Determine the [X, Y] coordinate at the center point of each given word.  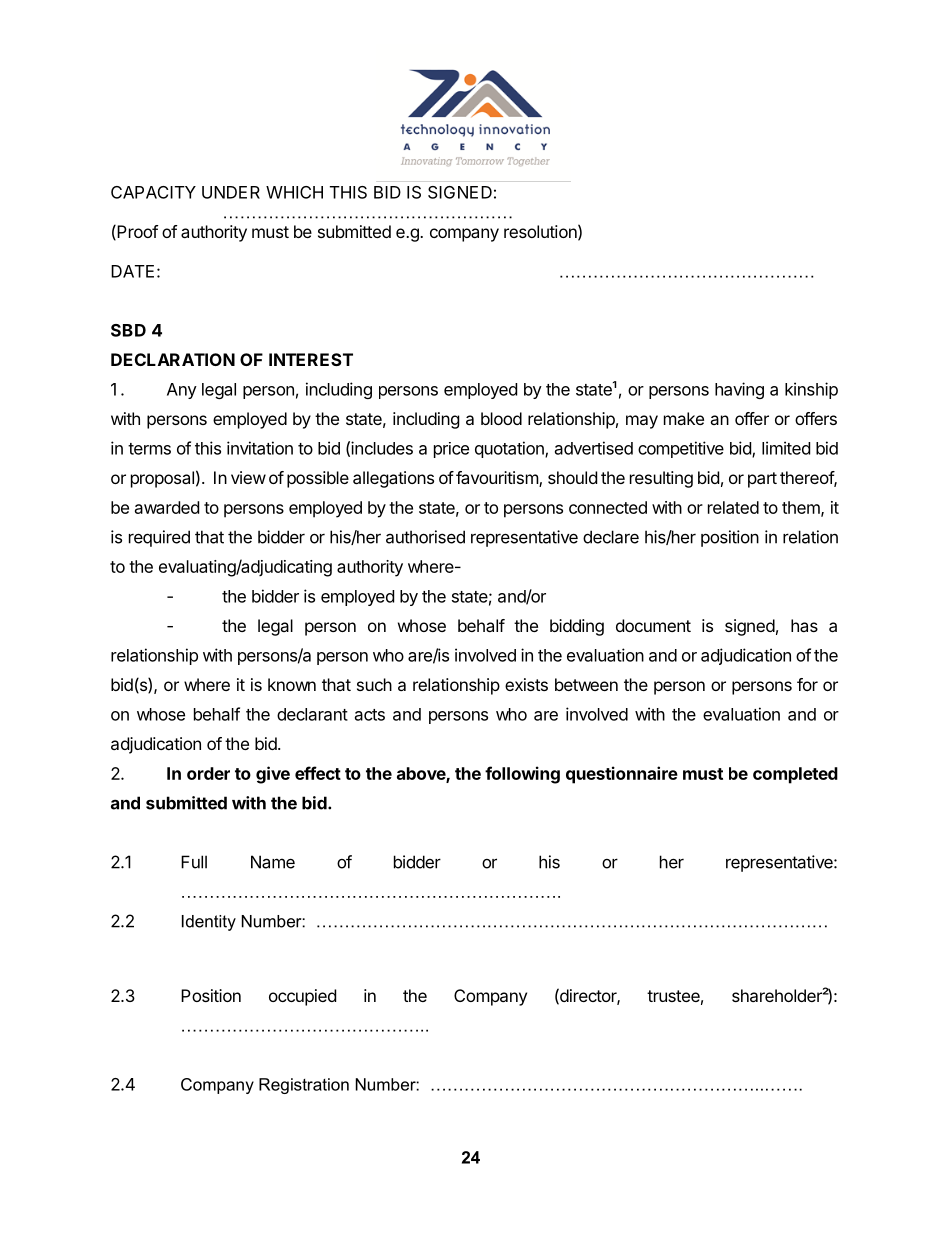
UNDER [231, 192]
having [739, 390]
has [804, 625]
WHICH [294, 192]
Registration [304, 1086]
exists [526, 684]
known [292, 684]
